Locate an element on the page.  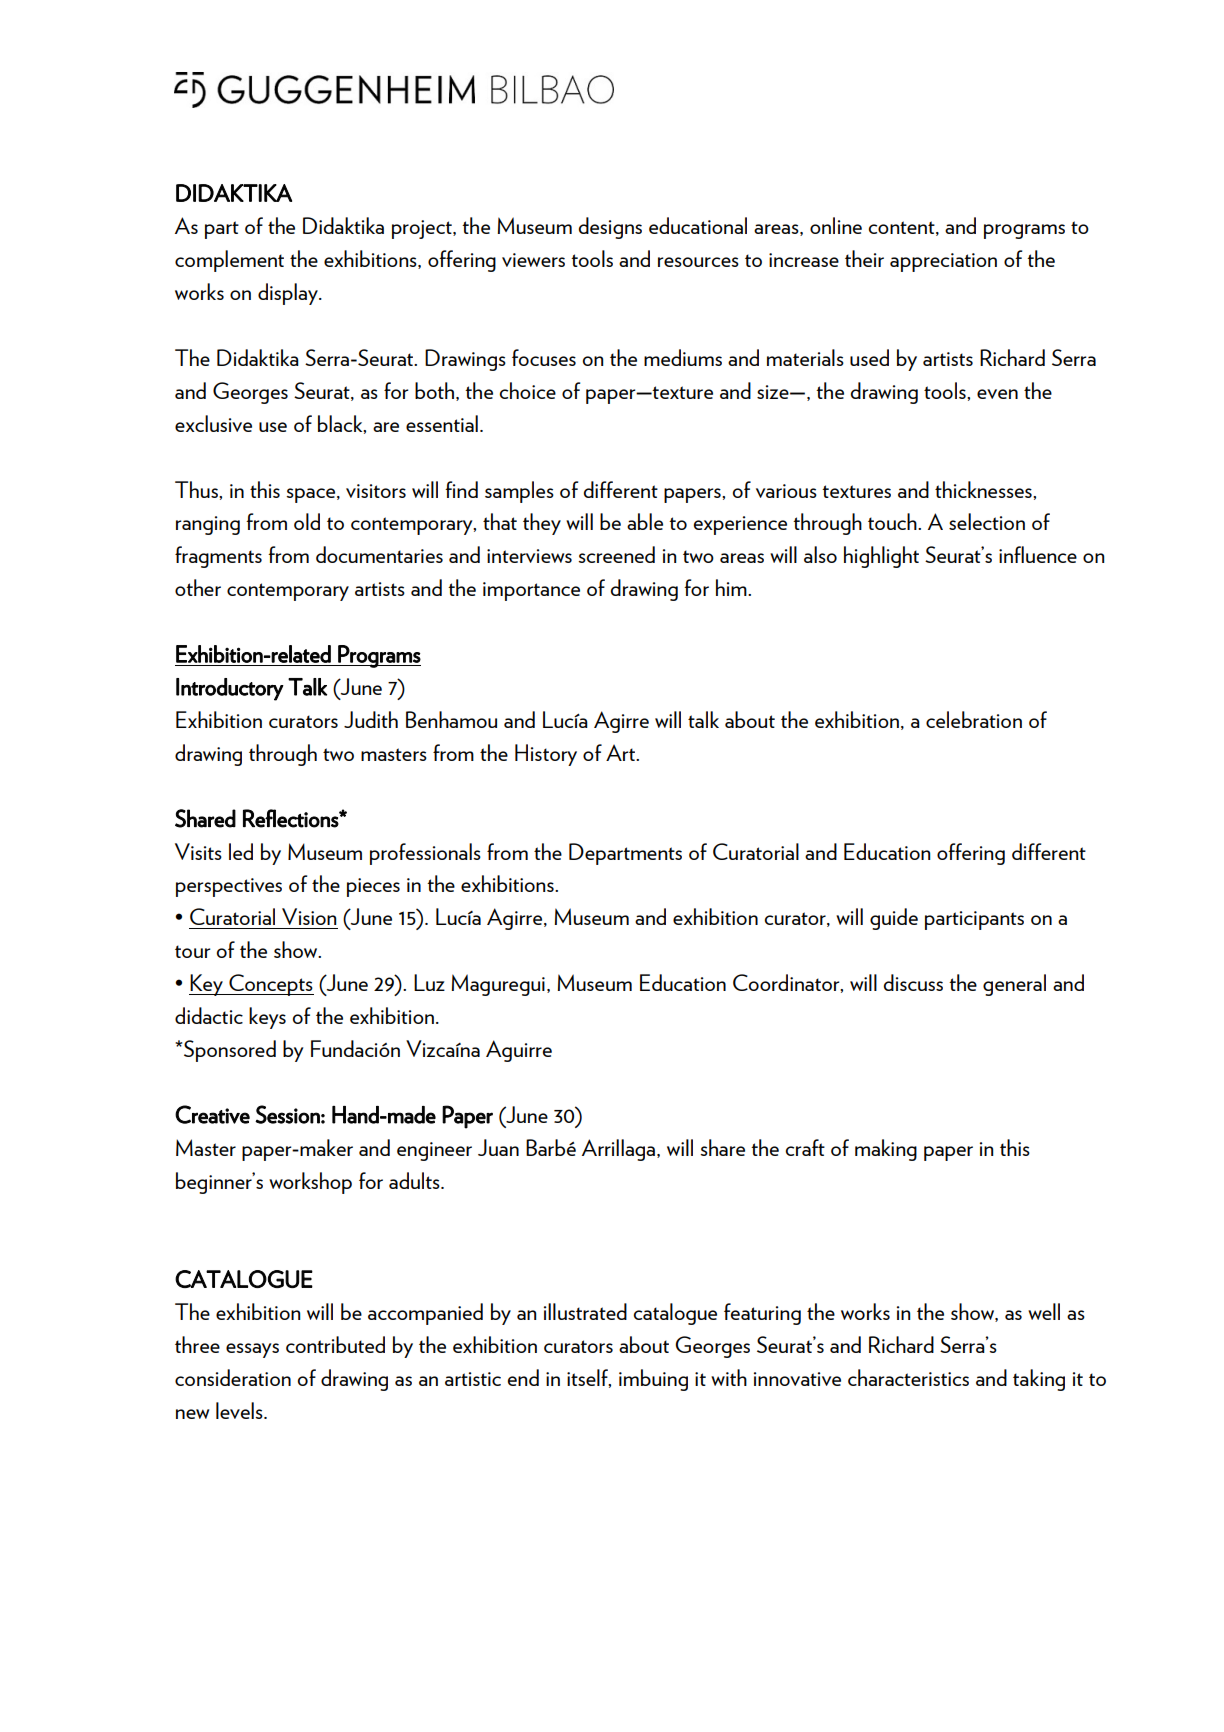
itself is located at coordinates (589, 1378).
